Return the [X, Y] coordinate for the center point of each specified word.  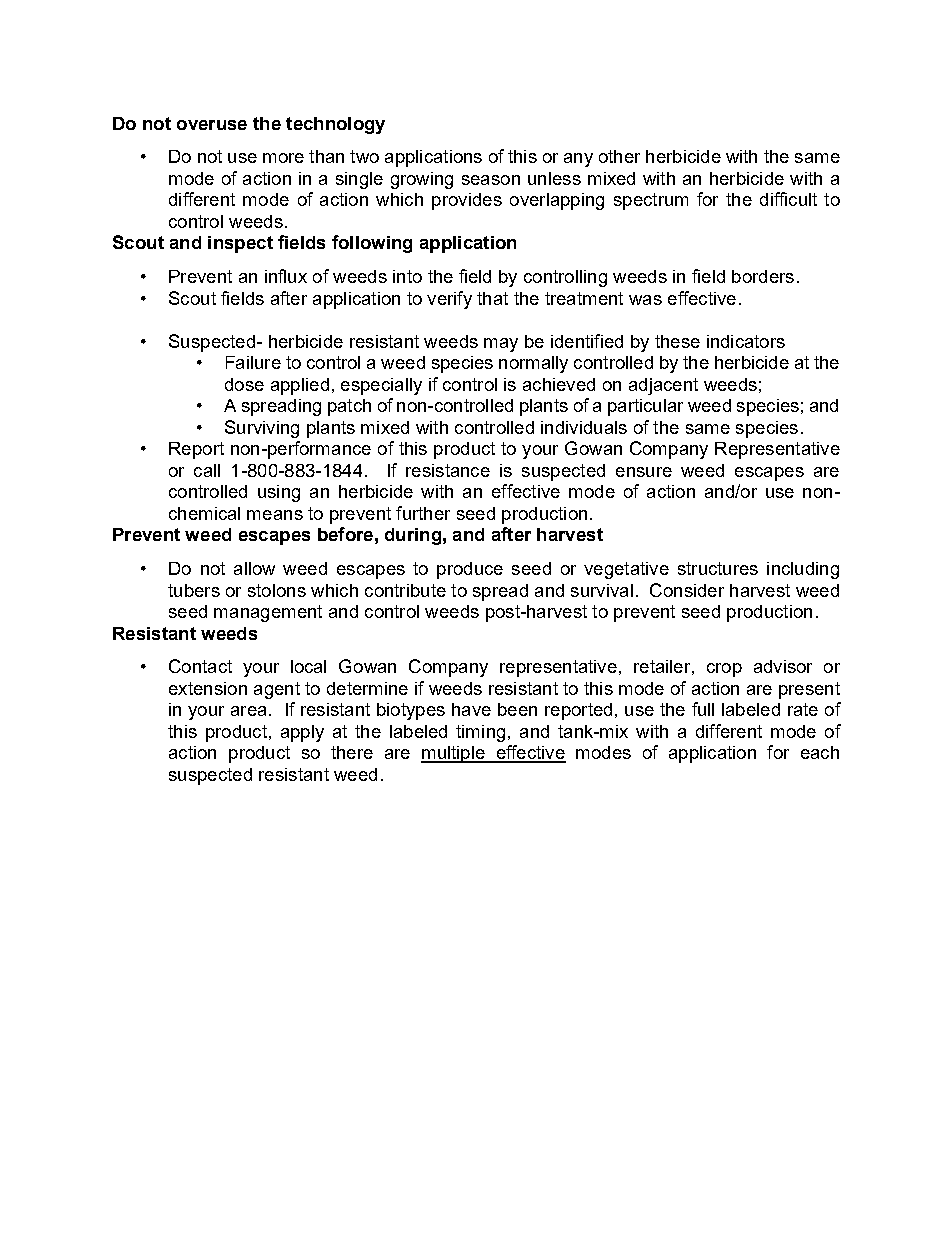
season [491, 180]
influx [286, 276]
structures [718, 568]
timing [480, 733]
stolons [277, 590]
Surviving [262, 429]
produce [470, 570]
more [283, 158]
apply [302, 733]
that [492, 298]
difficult [788, 199]
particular [645, 407]
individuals [584, 427]
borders [763, 276]
